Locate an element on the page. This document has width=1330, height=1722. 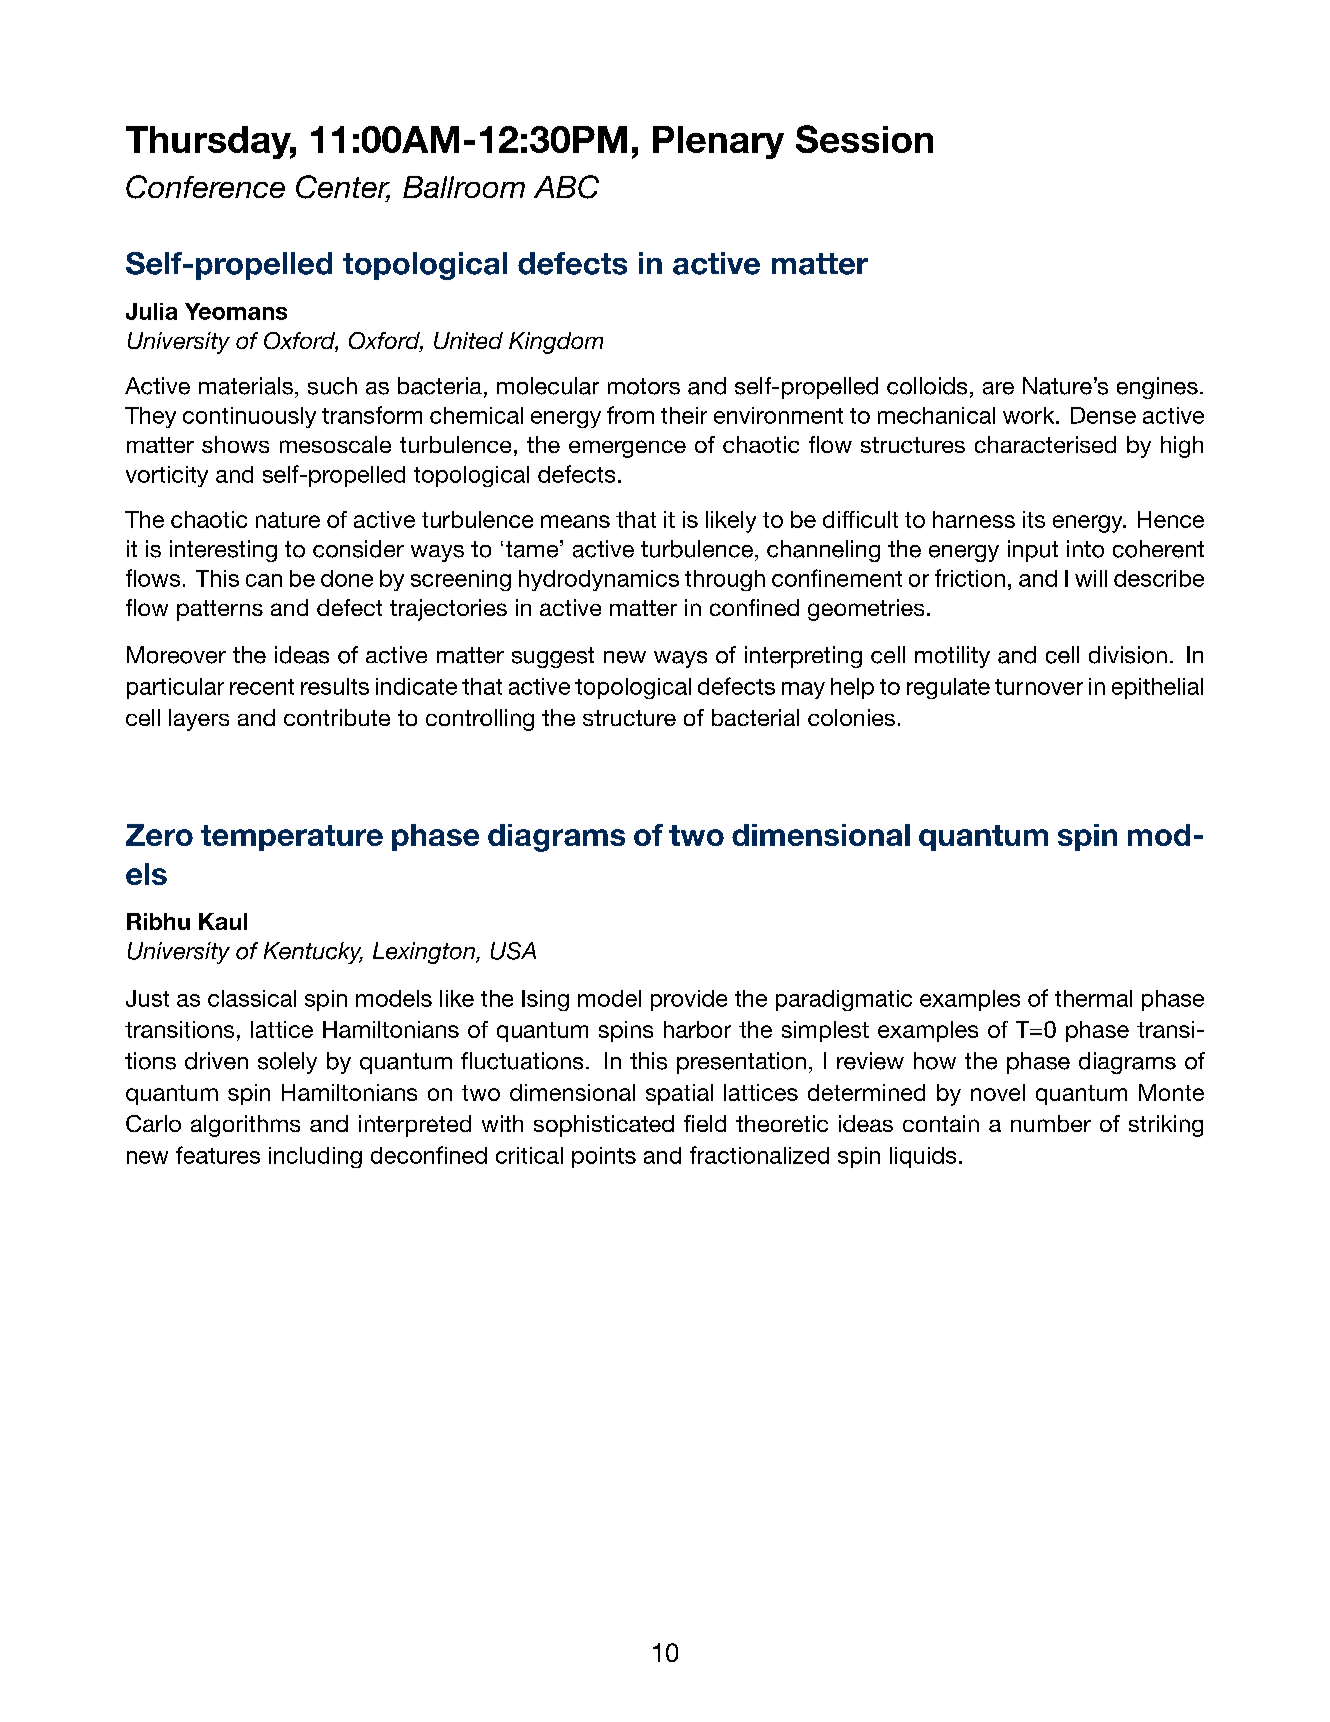
algorithms is located at coordinates (245, 1126).
